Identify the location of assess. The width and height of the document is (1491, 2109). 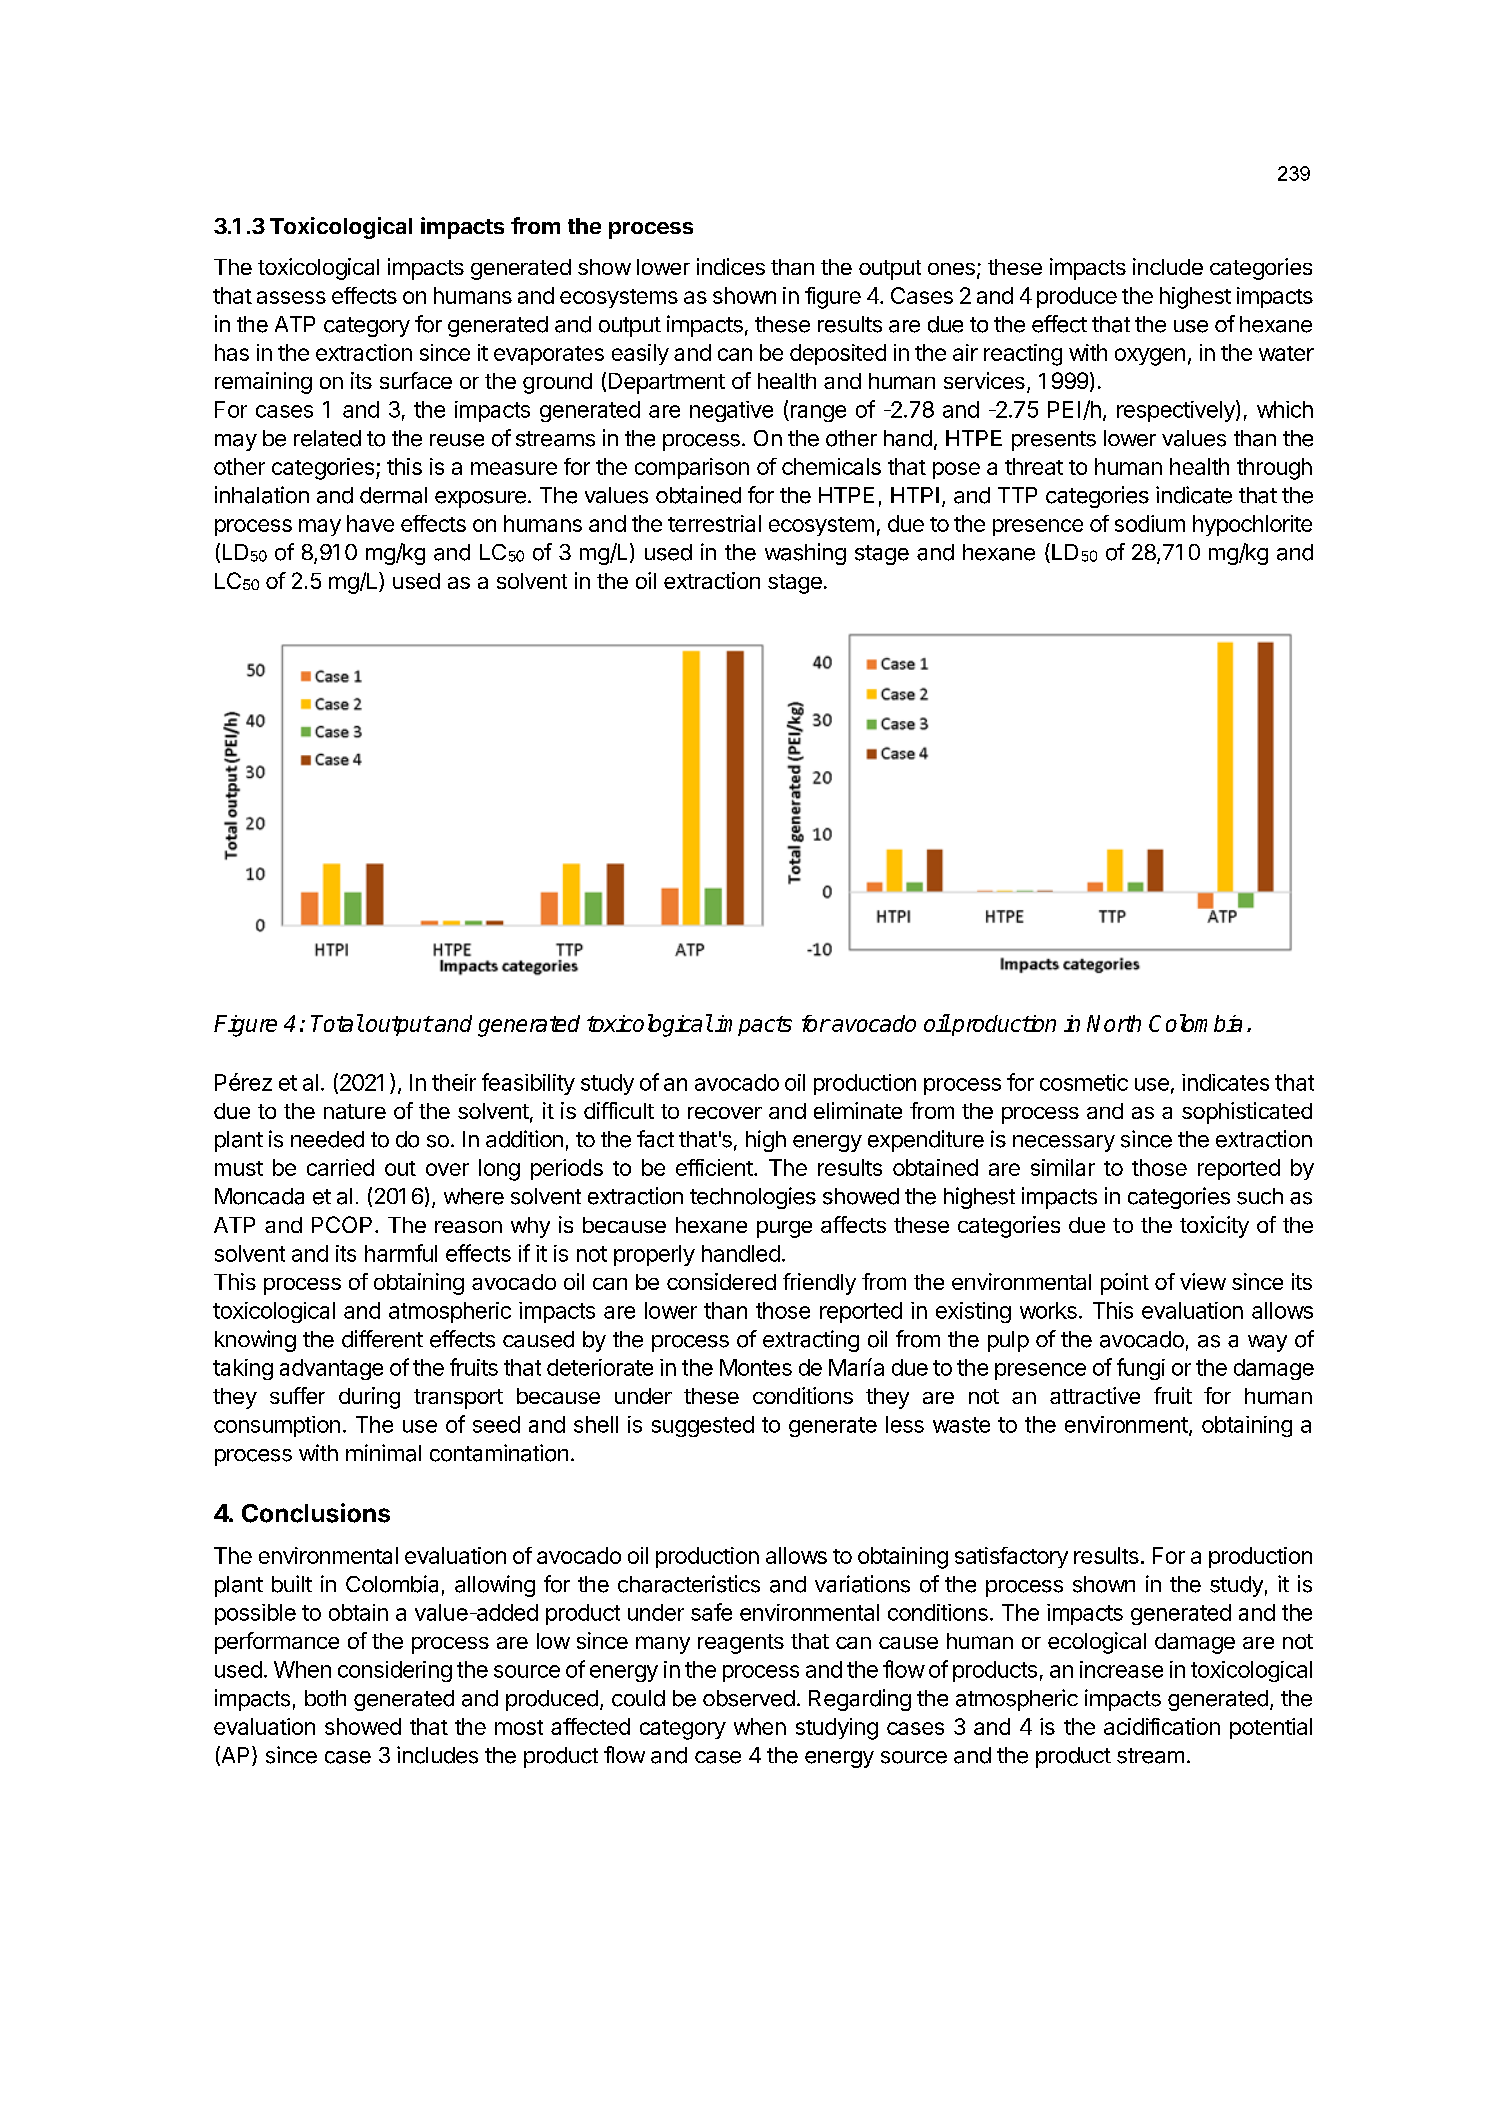
(291, 297).
